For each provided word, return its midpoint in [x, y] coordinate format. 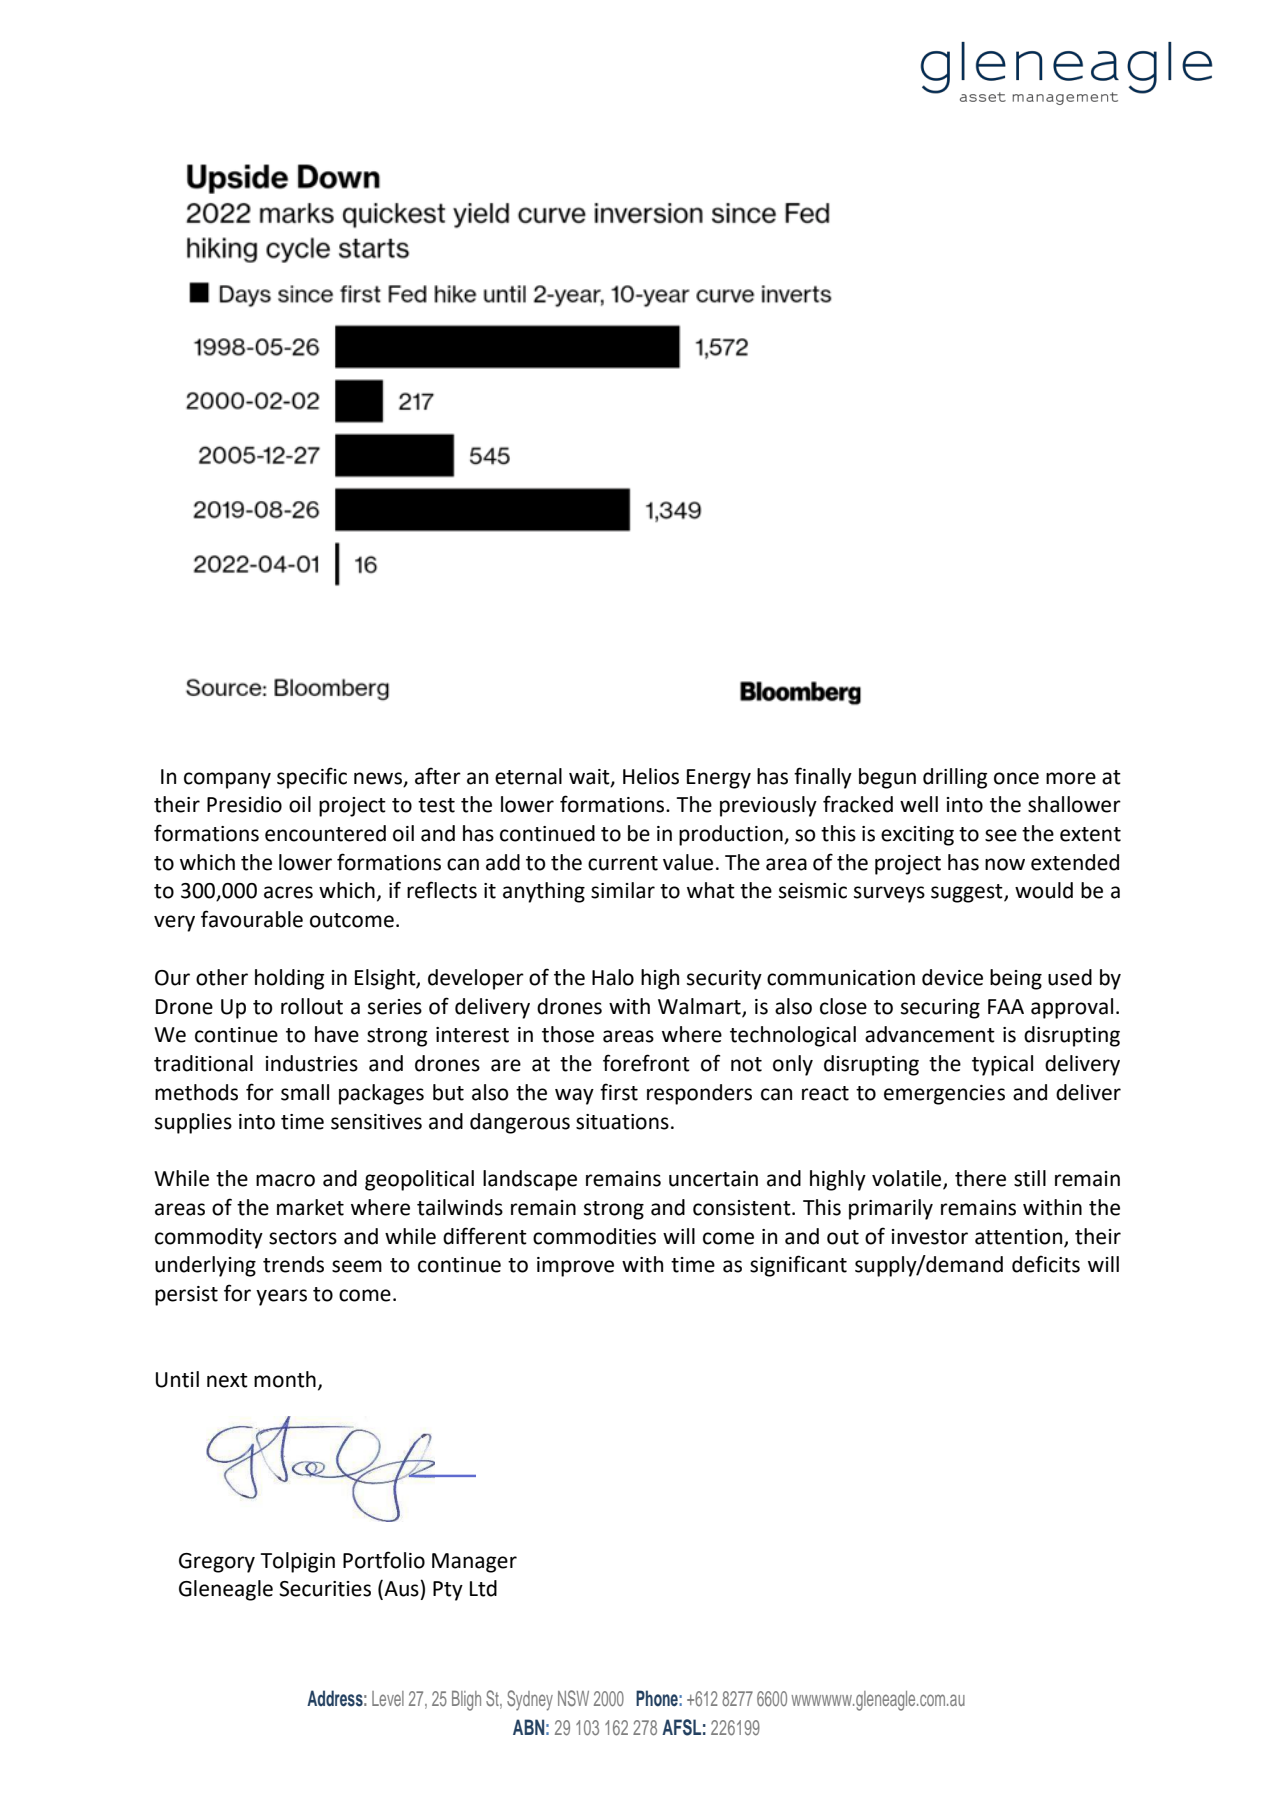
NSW [573, 1698]
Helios [651, 776]
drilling [955, 778]
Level [388, 1698]
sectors [303, 1237]
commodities [594, 1236]
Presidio [244, 804]
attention [1020, 1237]
